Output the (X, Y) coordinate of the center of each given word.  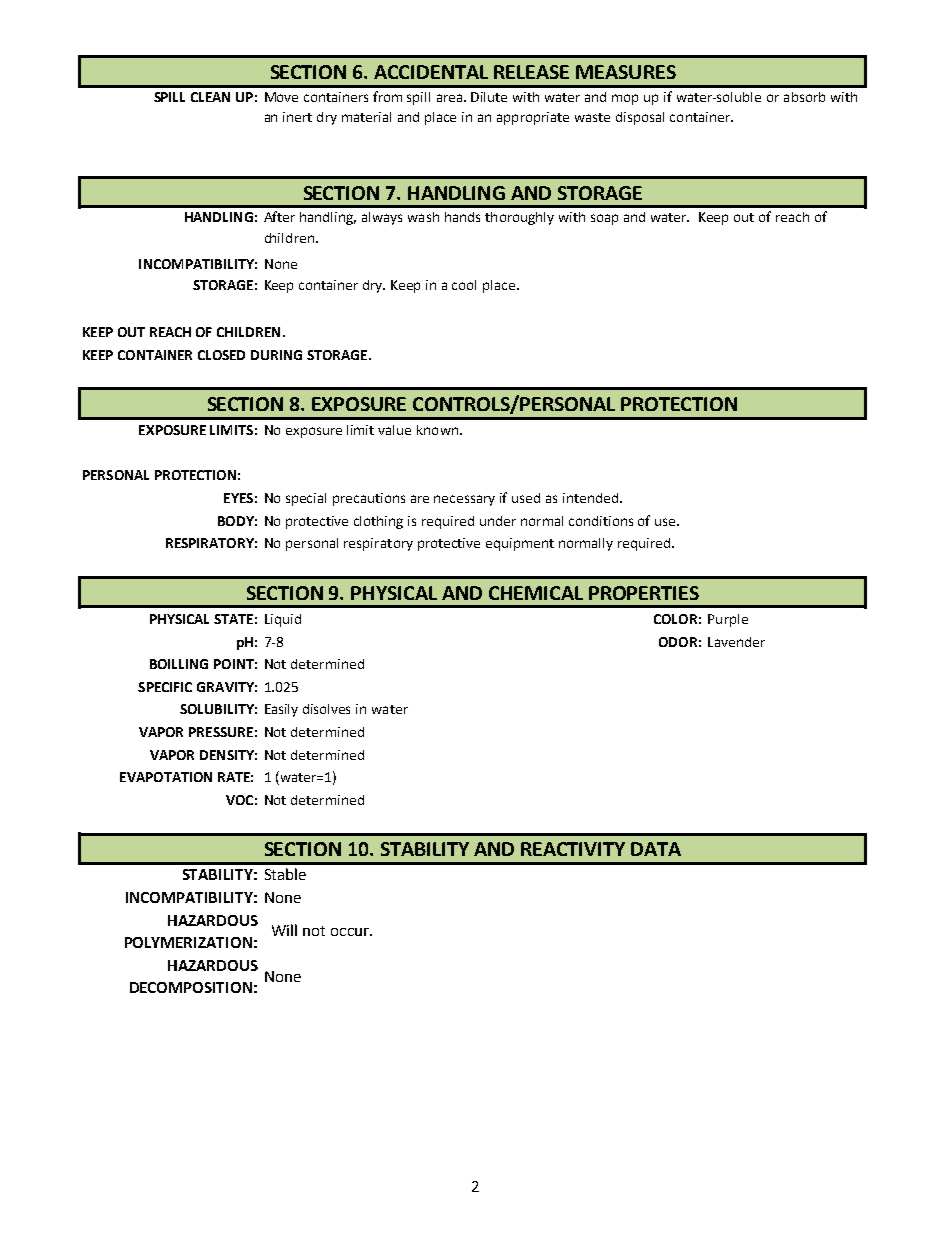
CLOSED (221, 355)
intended (590, 498)
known (437, 430)
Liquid (283, 620)
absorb (804, 97)
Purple (728, 620)
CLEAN (210, 97)
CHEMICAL (536, 593)
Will (284, 930)
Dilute (489, 97)
